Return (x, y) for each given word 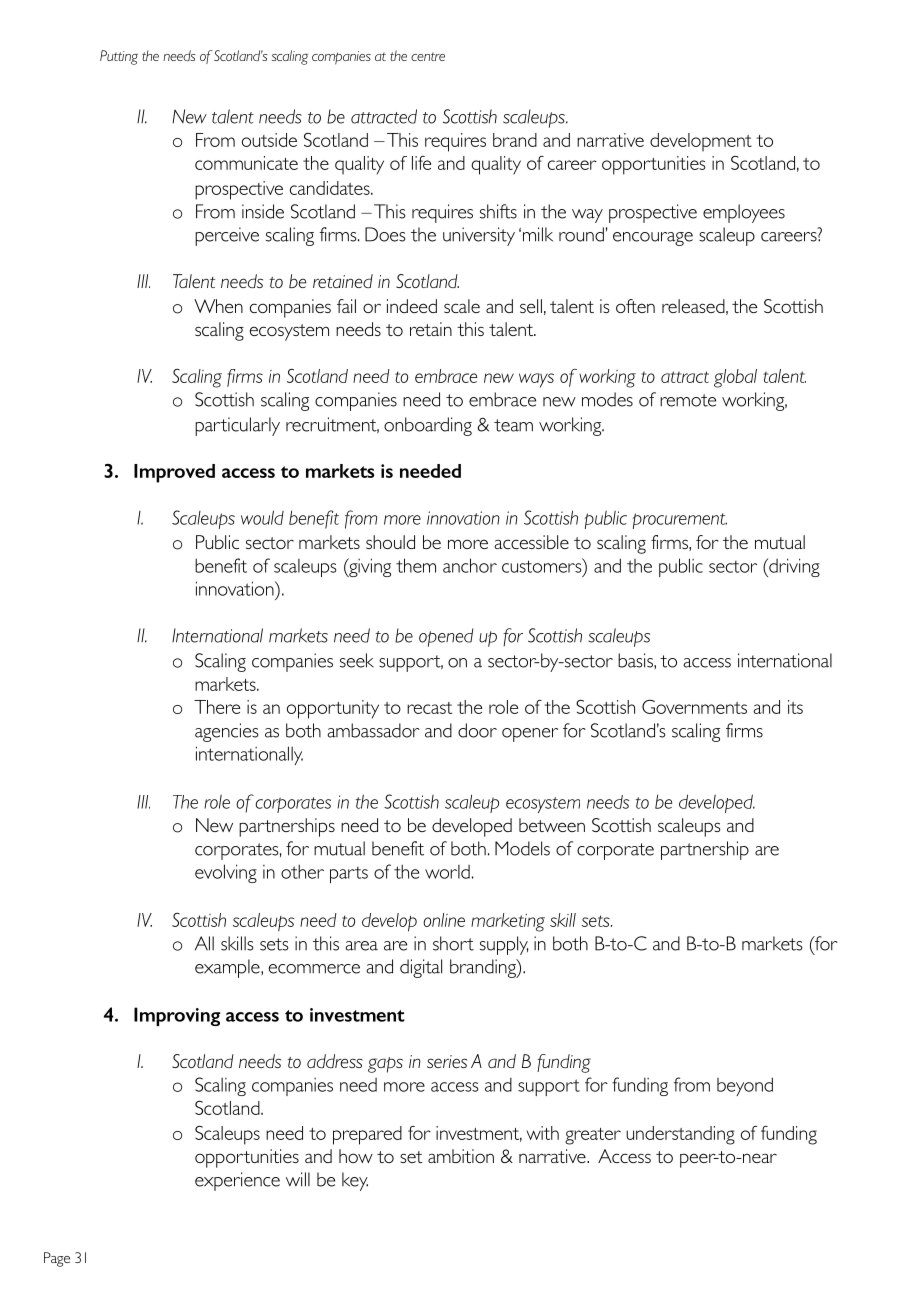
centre (428, 56)
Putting (119, 57)
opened (446, 637)
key (355, 1181)
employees (744, 213)
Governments (694, 707)
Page (57, 1259)
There (217, 707)
